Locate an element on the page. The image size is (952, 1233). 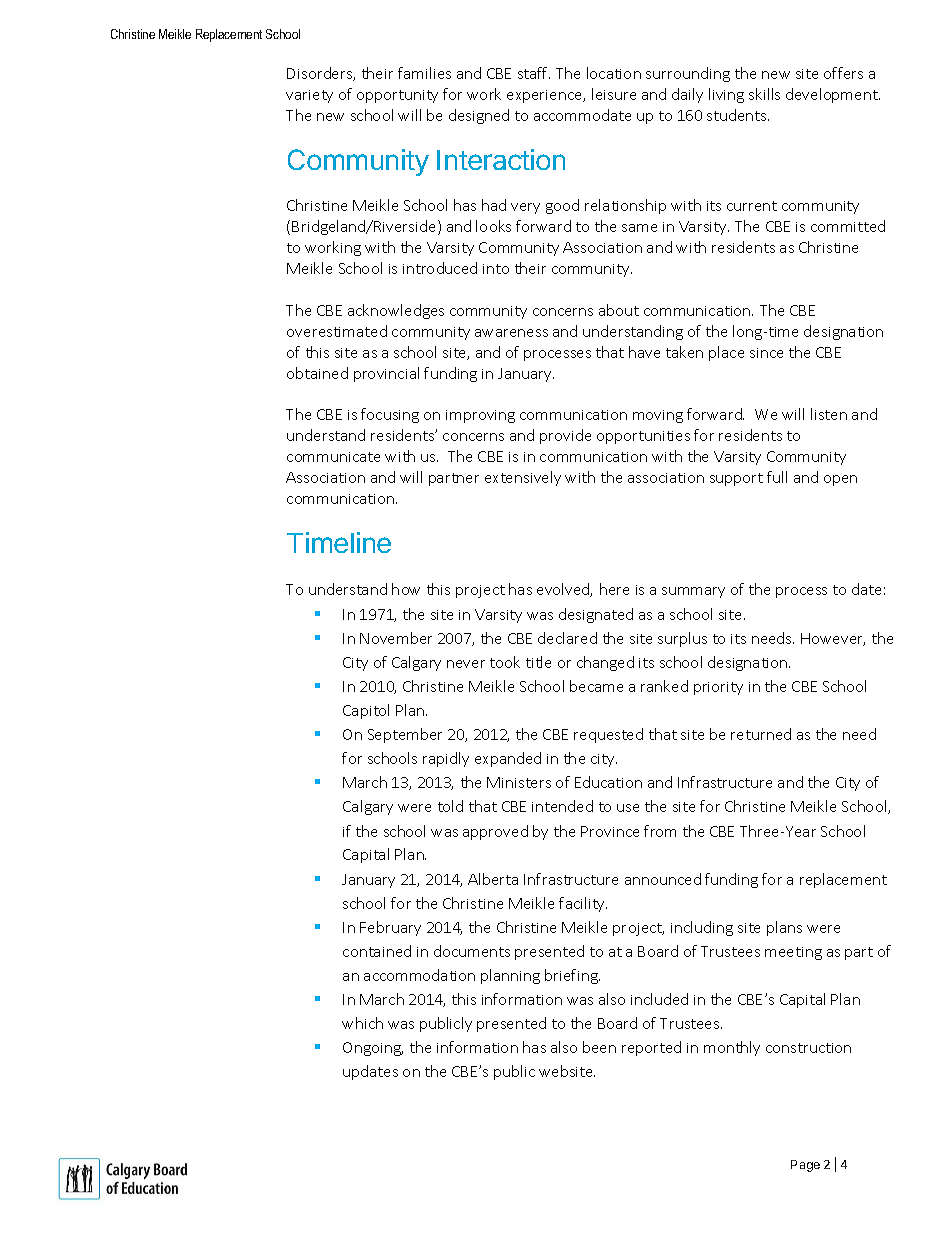
since is located at coordinates (766, 353).
